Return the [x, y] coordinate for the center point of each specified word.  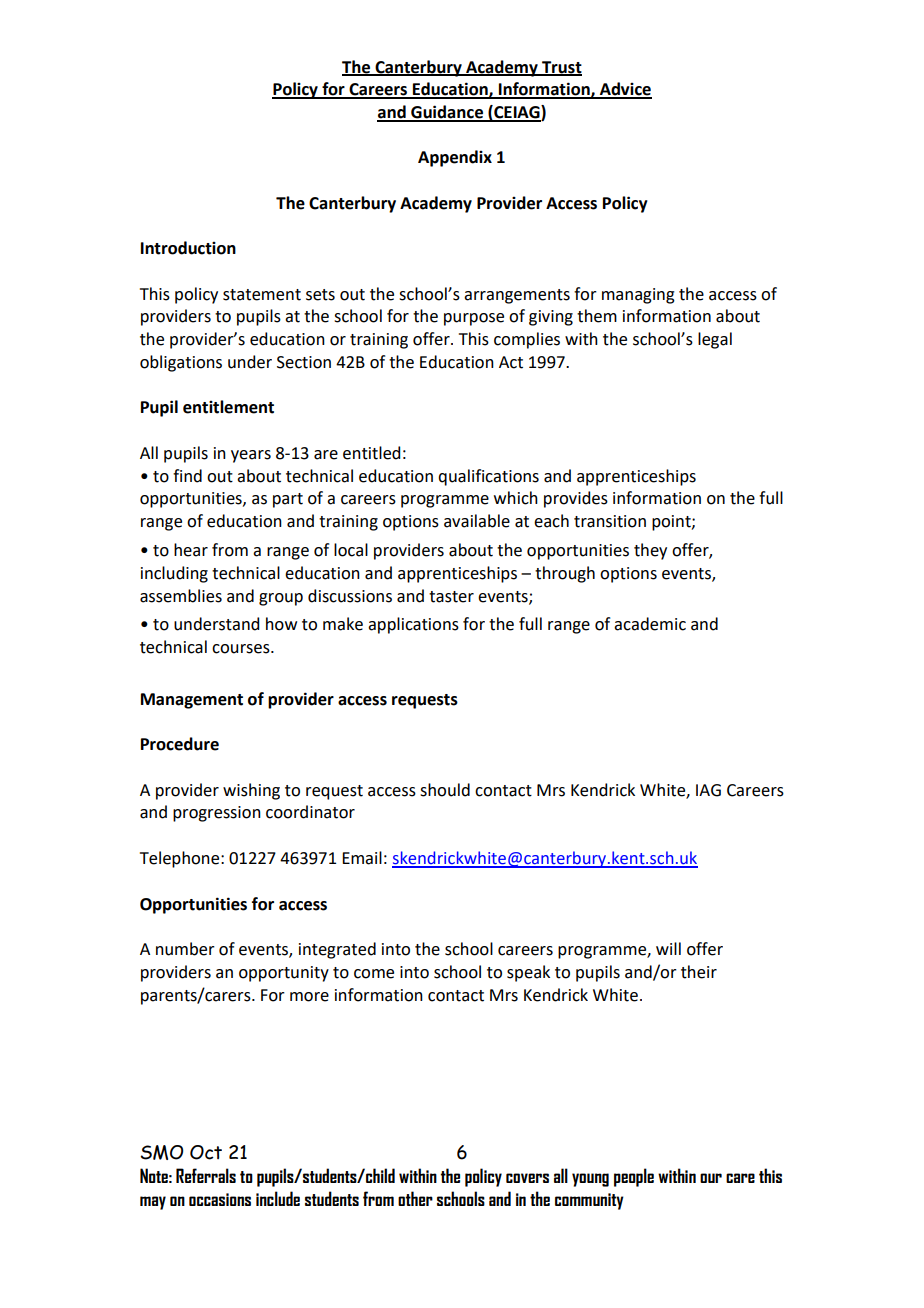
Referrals [206, 1175]
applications [413, 625]
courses [242, 649]
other [415, 1198]
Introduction [188, 248]
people [634, 1177]
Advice [624, 90]
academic [650, 624]
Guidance [447, 113]
